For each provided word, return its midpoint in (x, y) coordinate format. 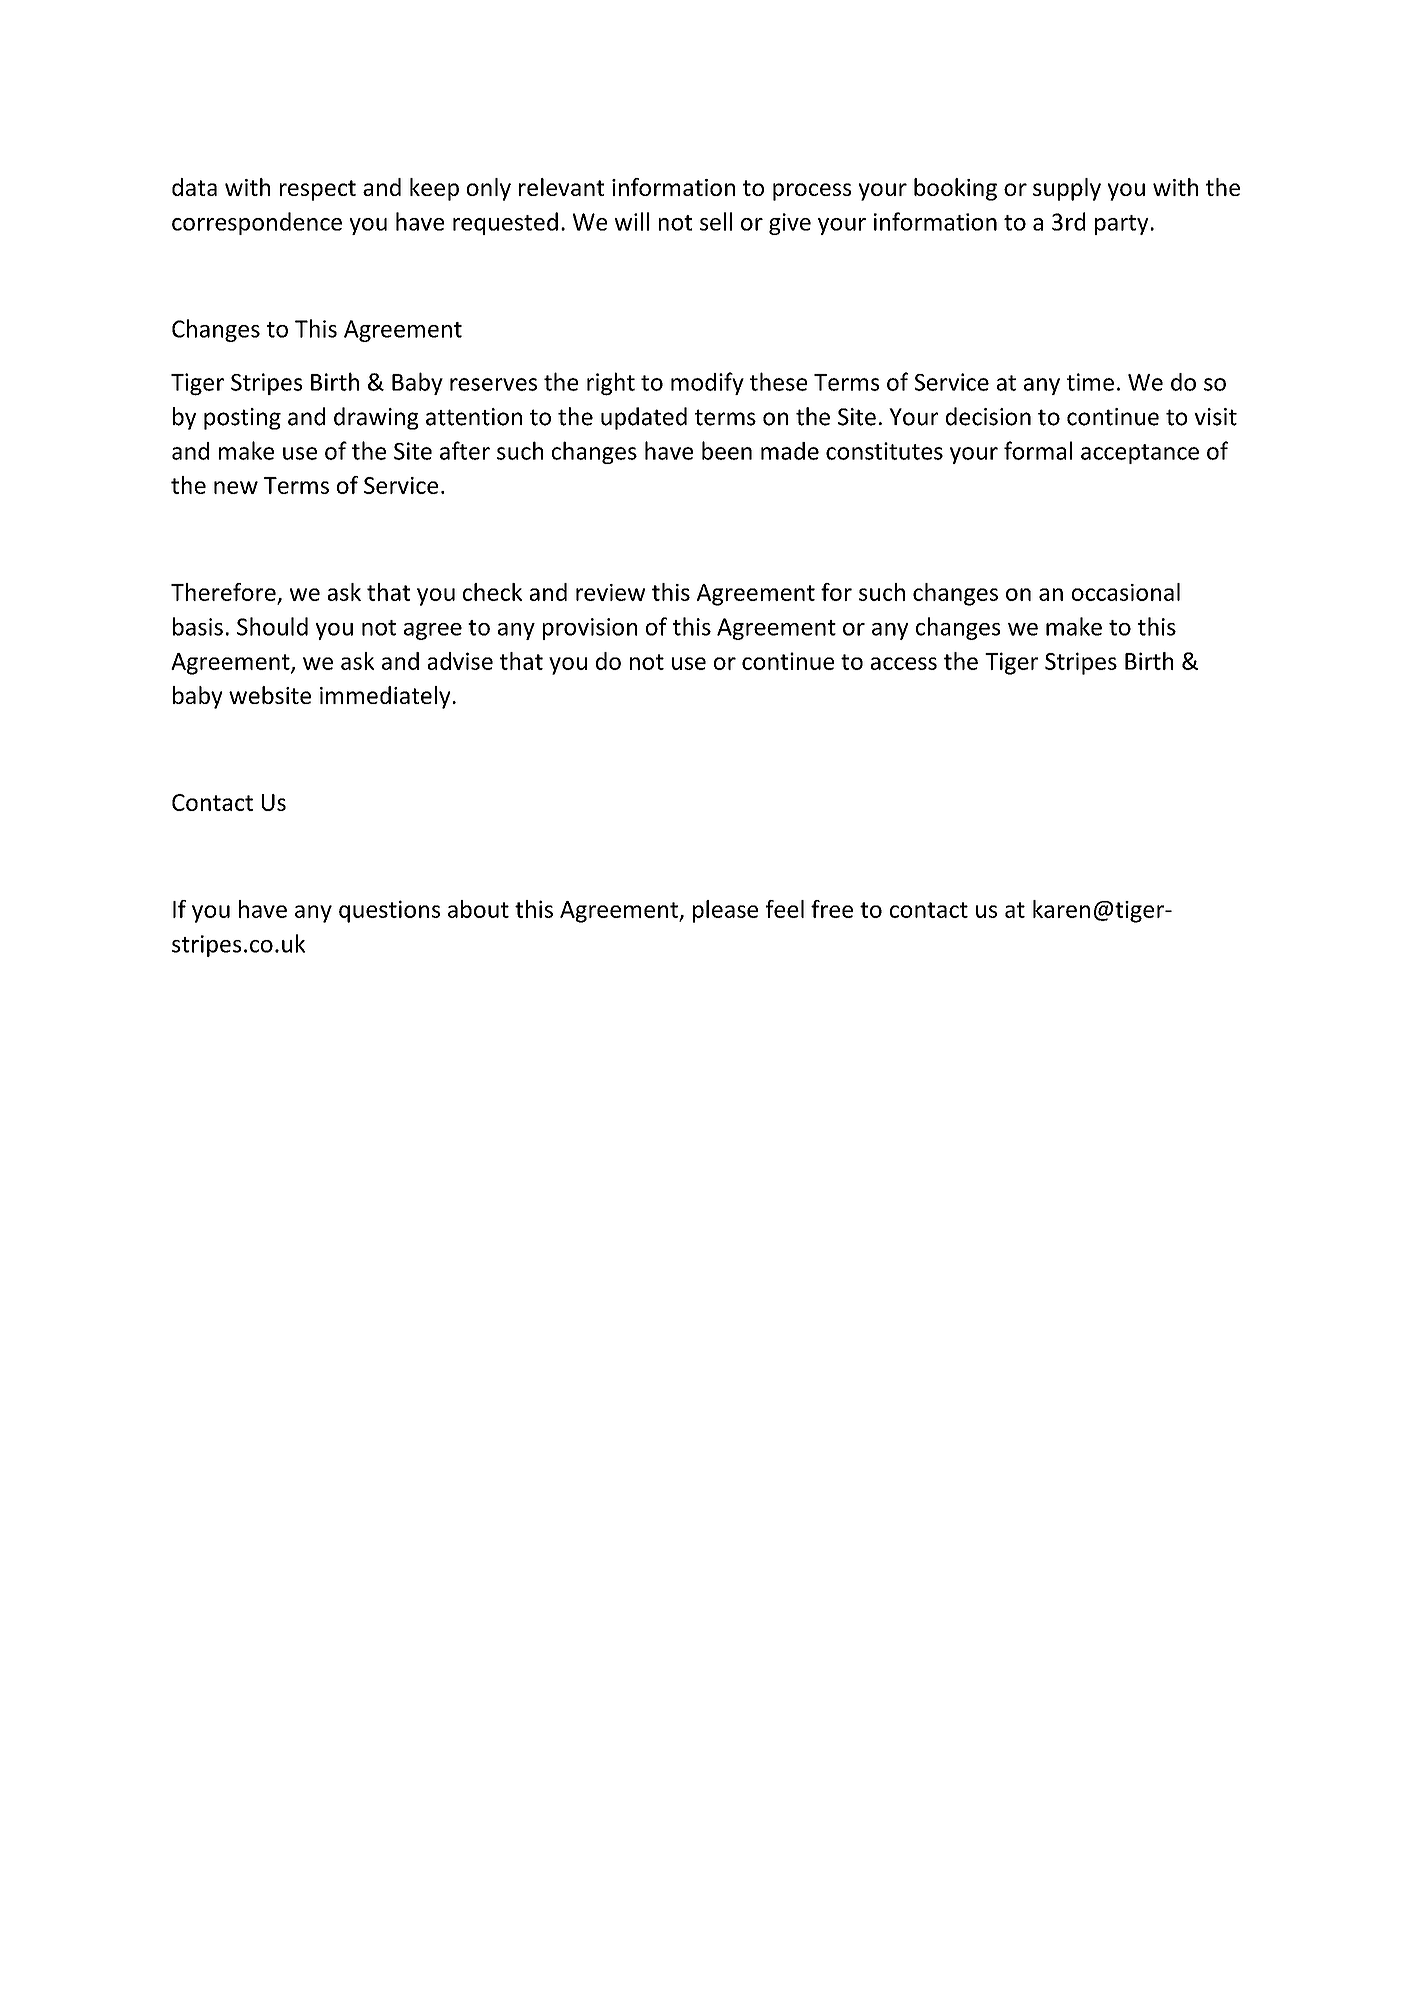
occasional (1126, 592)
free (832, 909)
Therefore (223, 592)
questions (389, 911)
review (610, 592)
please (725, 911)
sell (716, 221)
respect (318, 190)
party (1122, 225)
